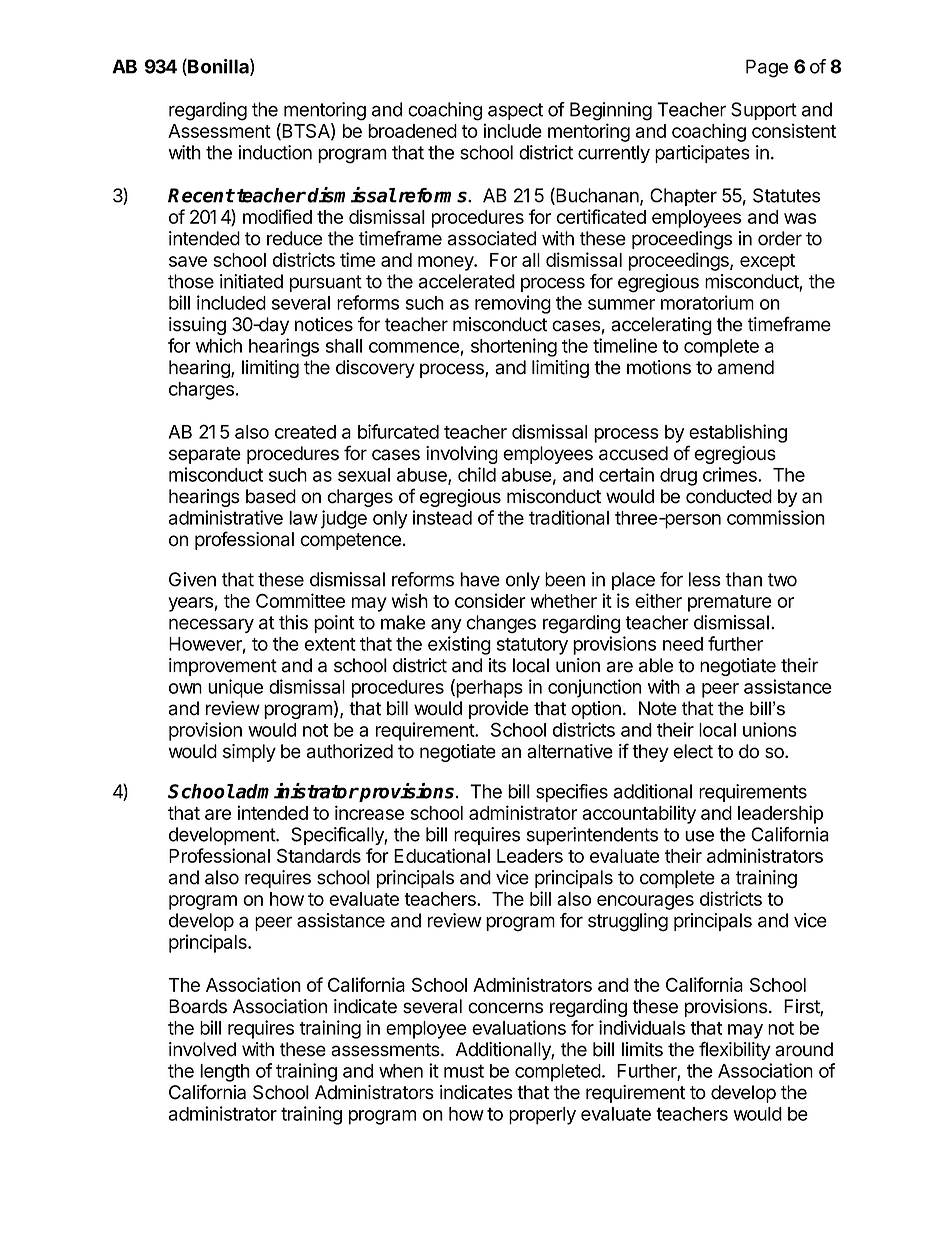  Describe the element at coordinates (639, 814) in the page. I see `accountability` at that location.
